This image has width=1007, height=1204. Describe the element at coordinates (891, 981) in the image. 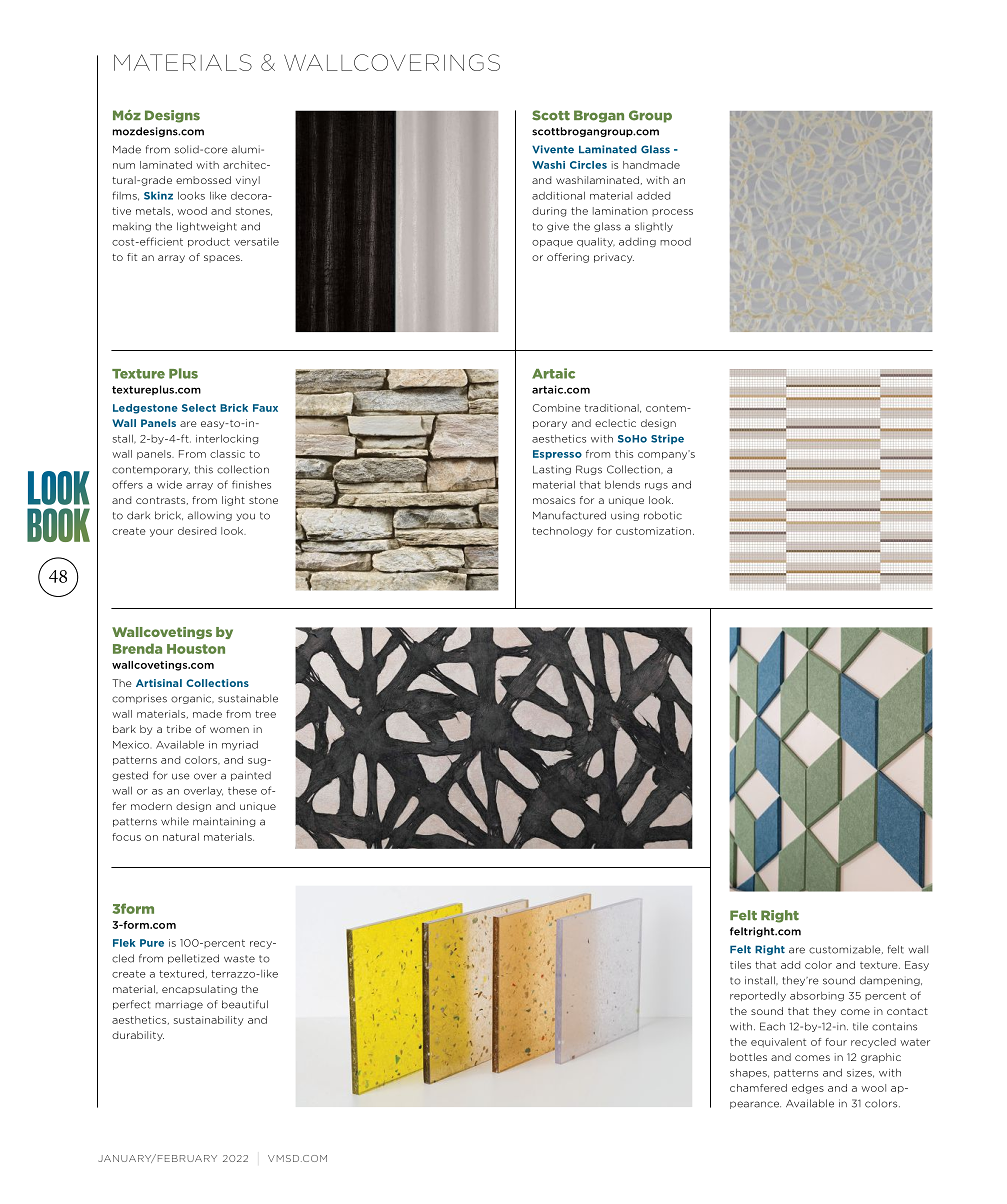

I see `dampening` at that location.
